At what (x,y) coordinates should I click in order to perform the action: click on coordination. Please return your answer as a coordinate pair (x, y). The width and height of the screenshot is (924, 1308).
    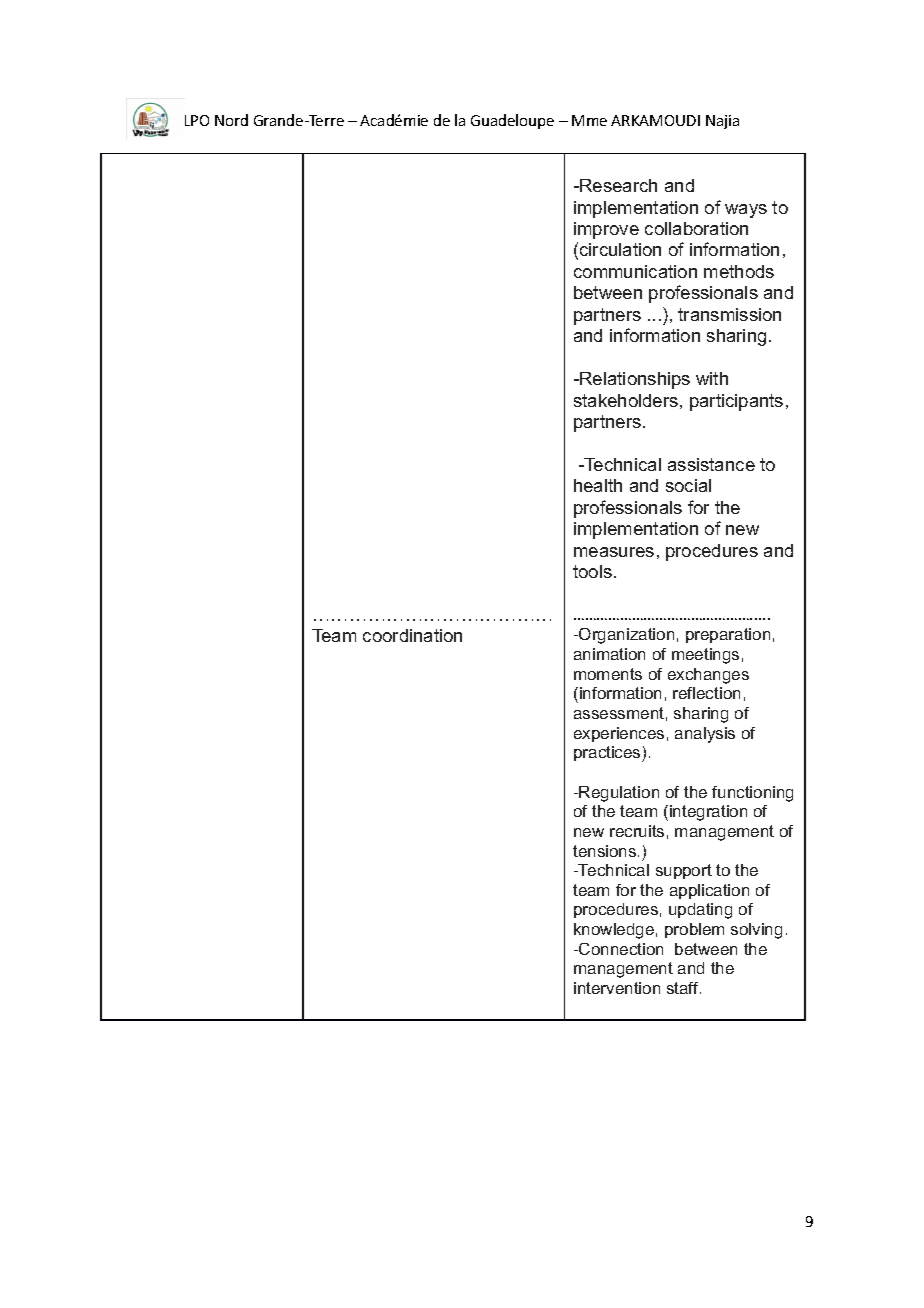
    Looking at the image, I should click on (412, 635).
